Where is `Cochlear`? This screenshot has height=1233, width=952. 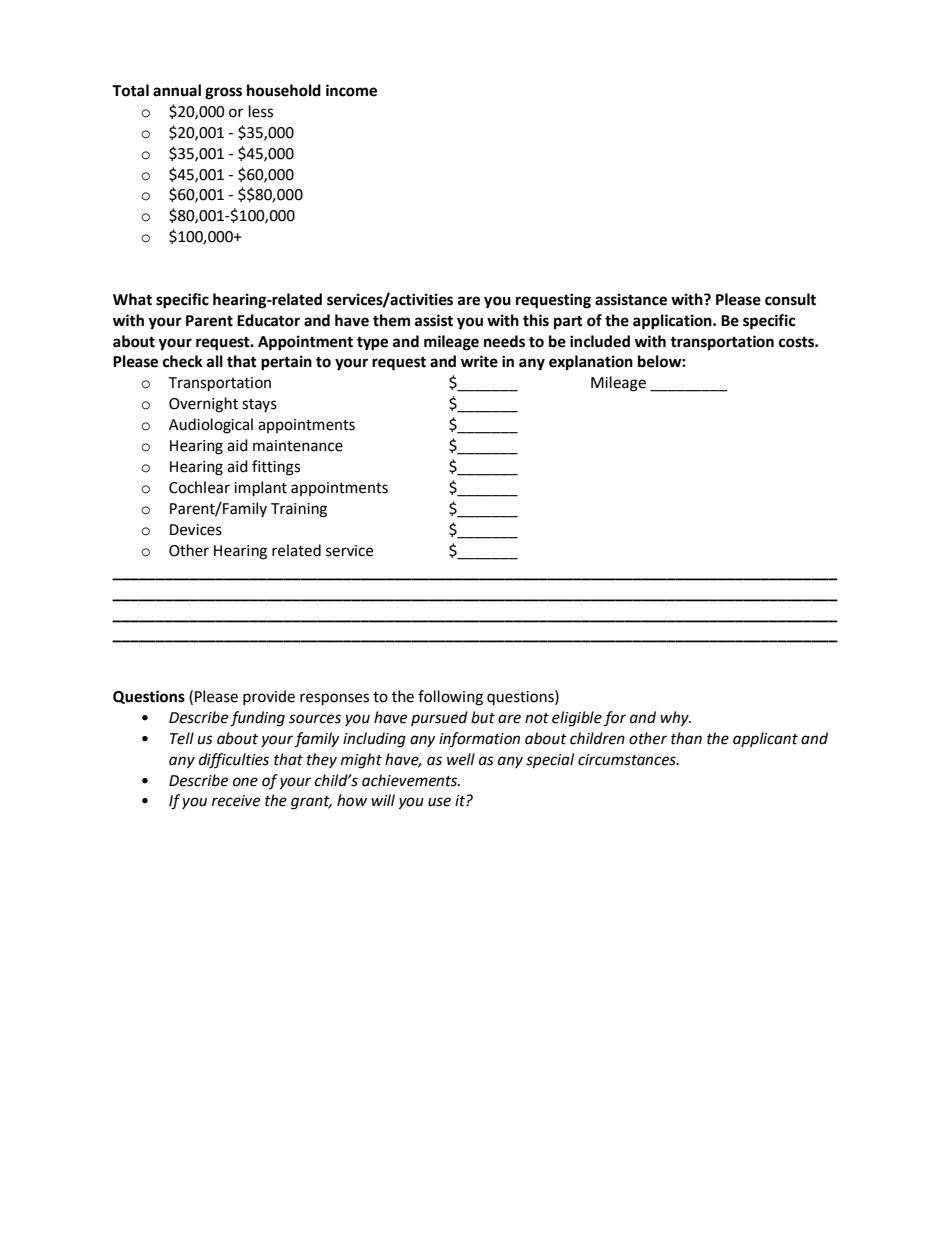 Cochlear is located at coordinates (199, 487).
